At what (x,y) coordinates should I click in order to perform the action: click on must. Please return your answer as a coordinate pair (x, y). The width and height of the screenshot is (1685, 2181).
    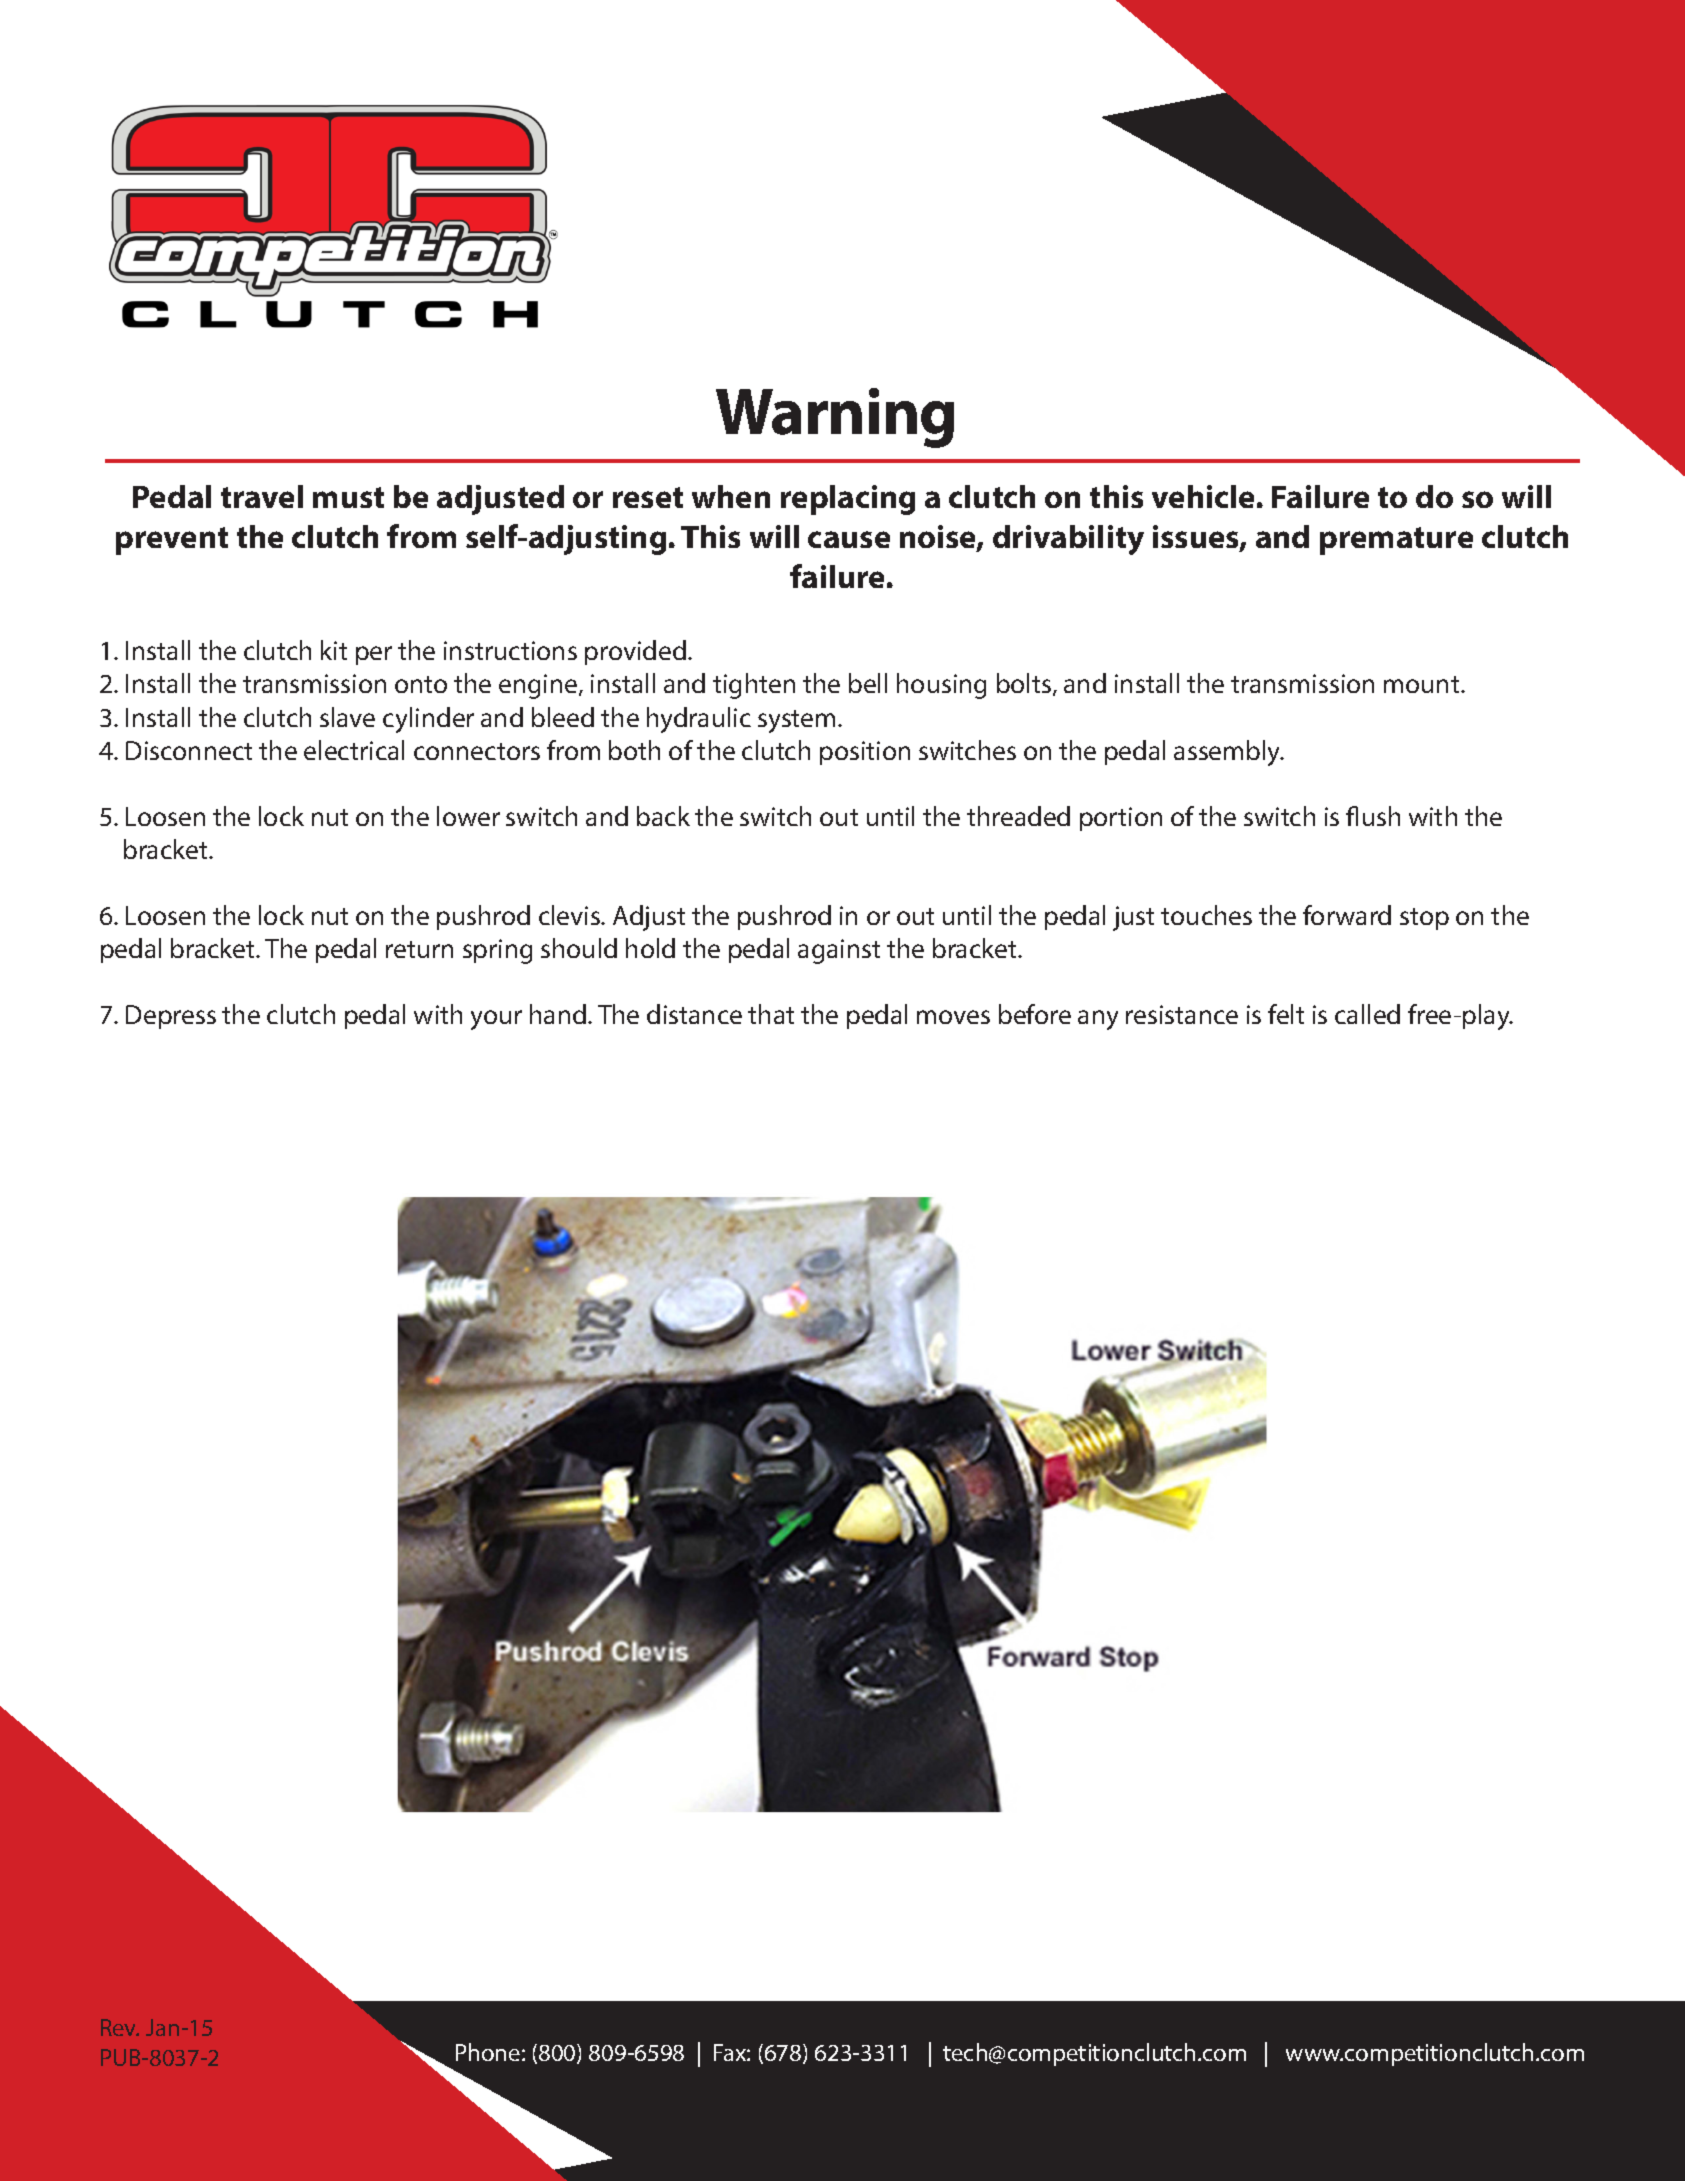
    Looking at the image, I should click on (348, 497).
